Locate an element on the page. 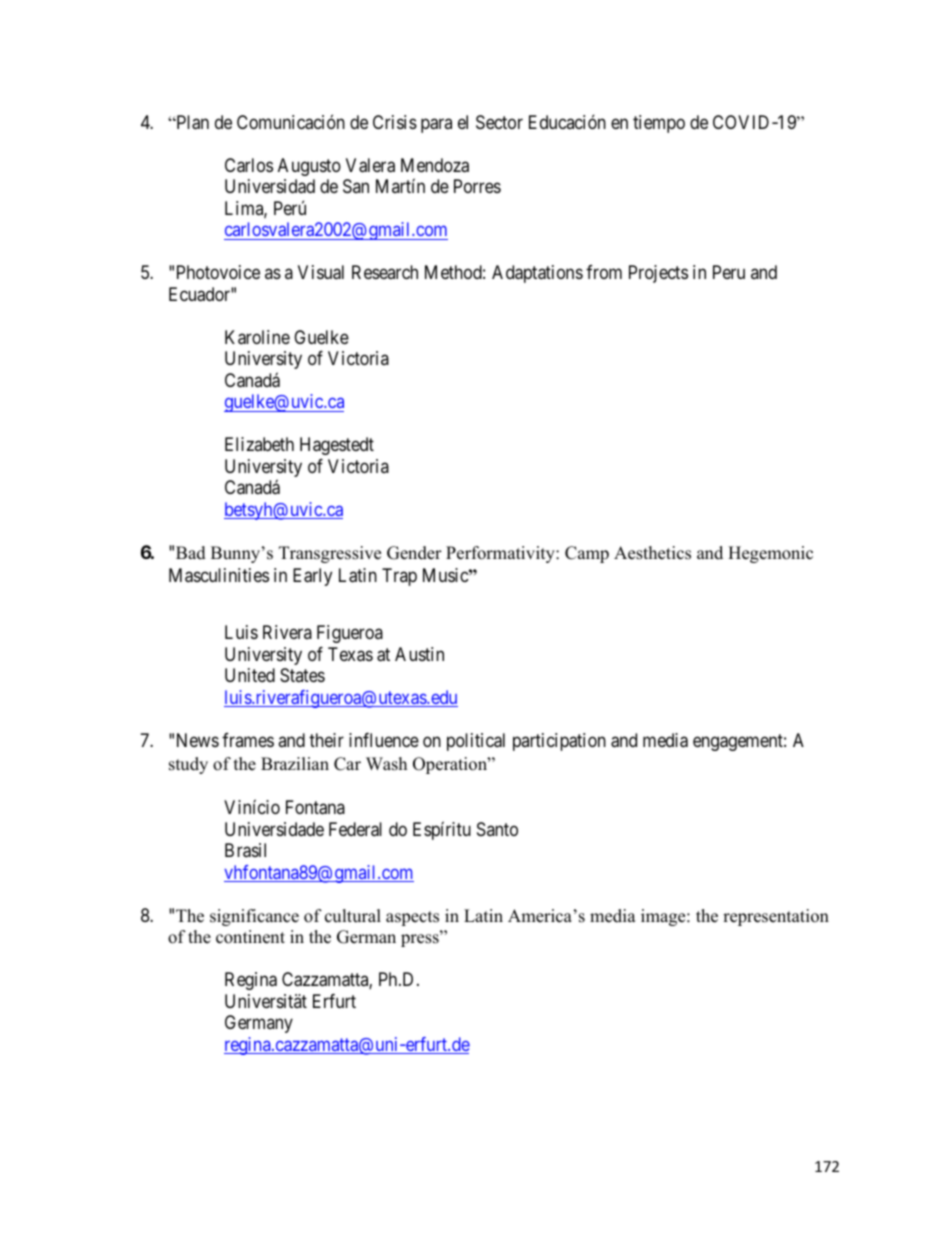  political is located at coordinates (476, 742).
